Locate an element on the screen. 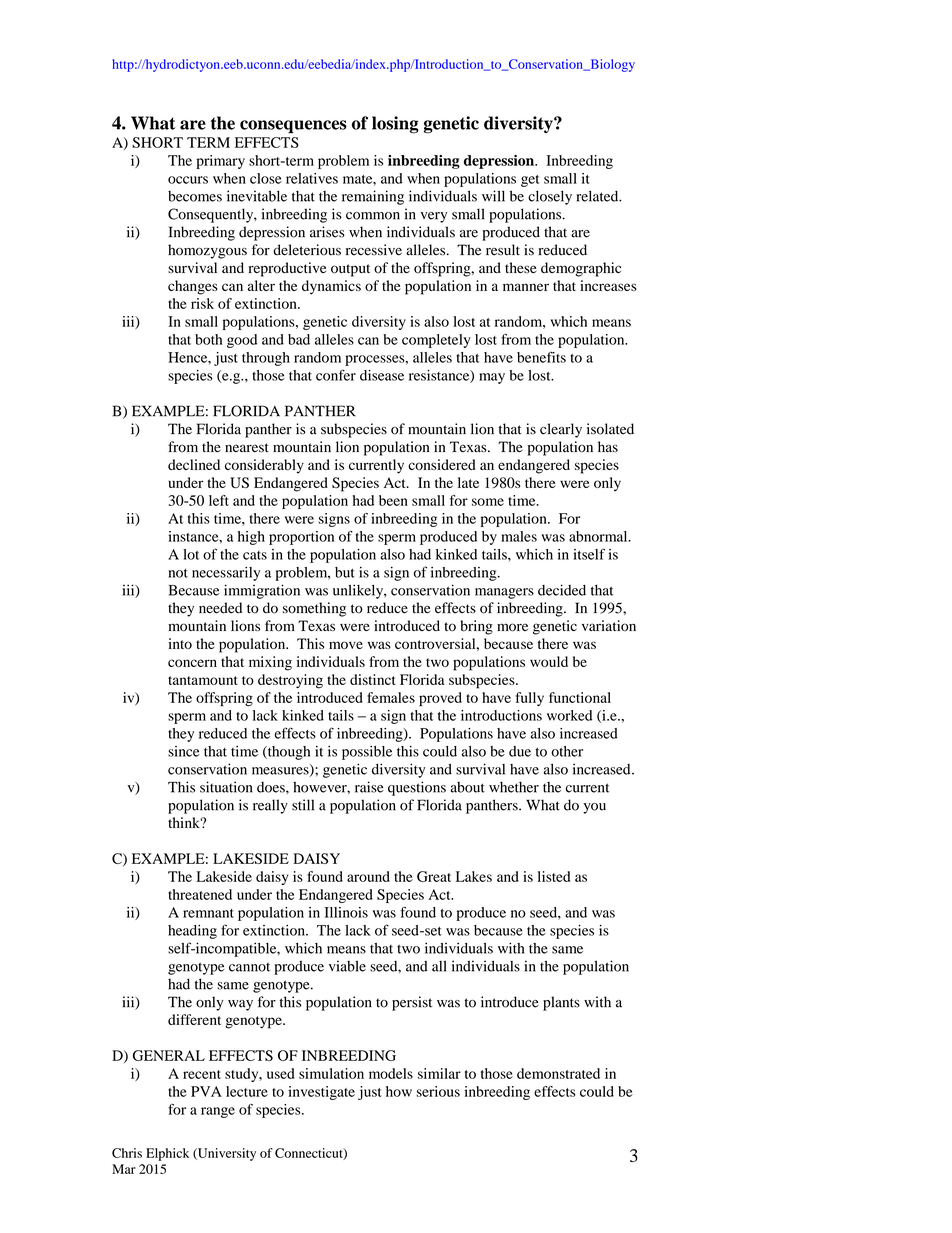  occurs is located at coordinates (188, 180).
